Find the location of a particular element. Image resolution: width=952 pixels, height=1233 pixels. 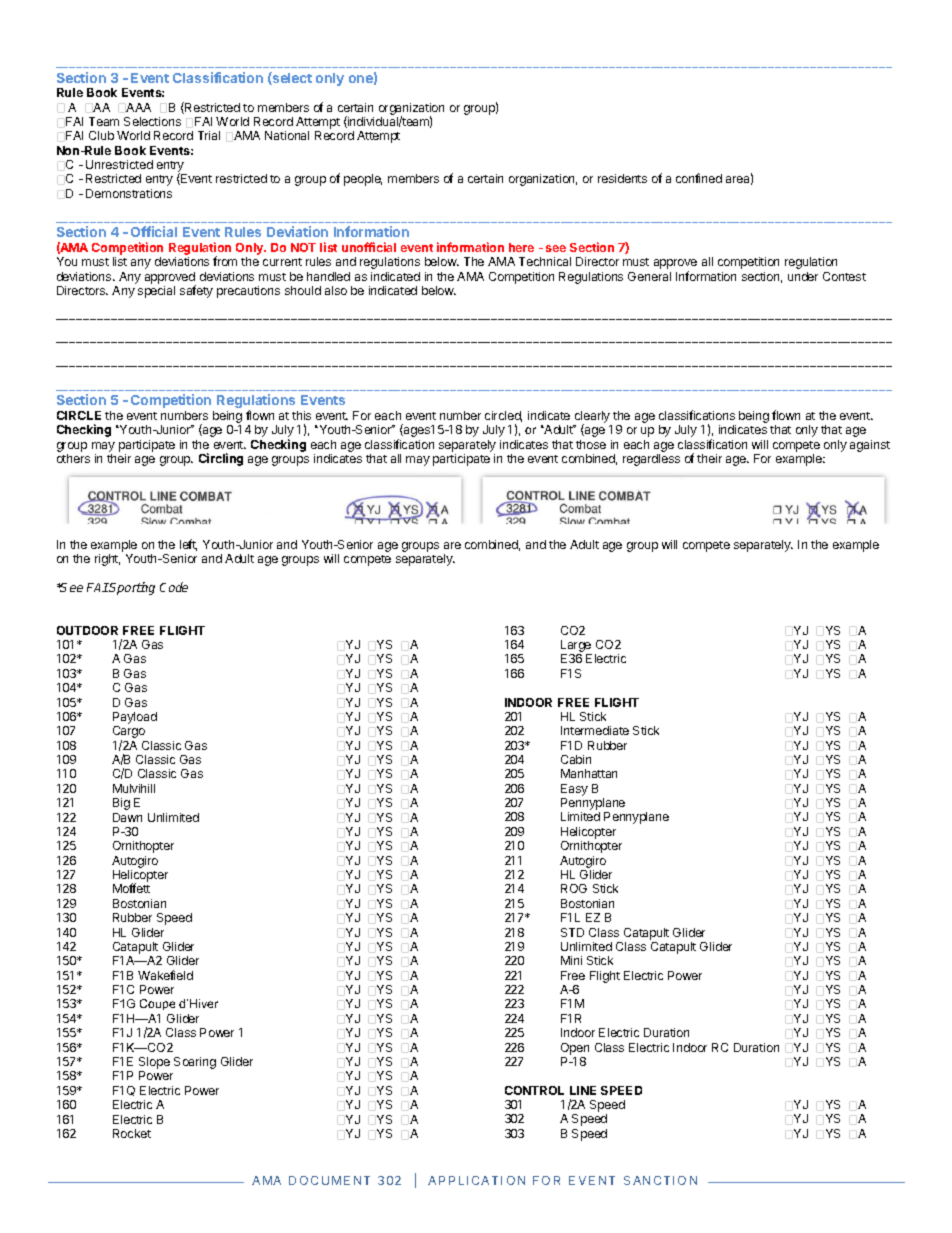

Slope is located at coordinates (154, 1064).
